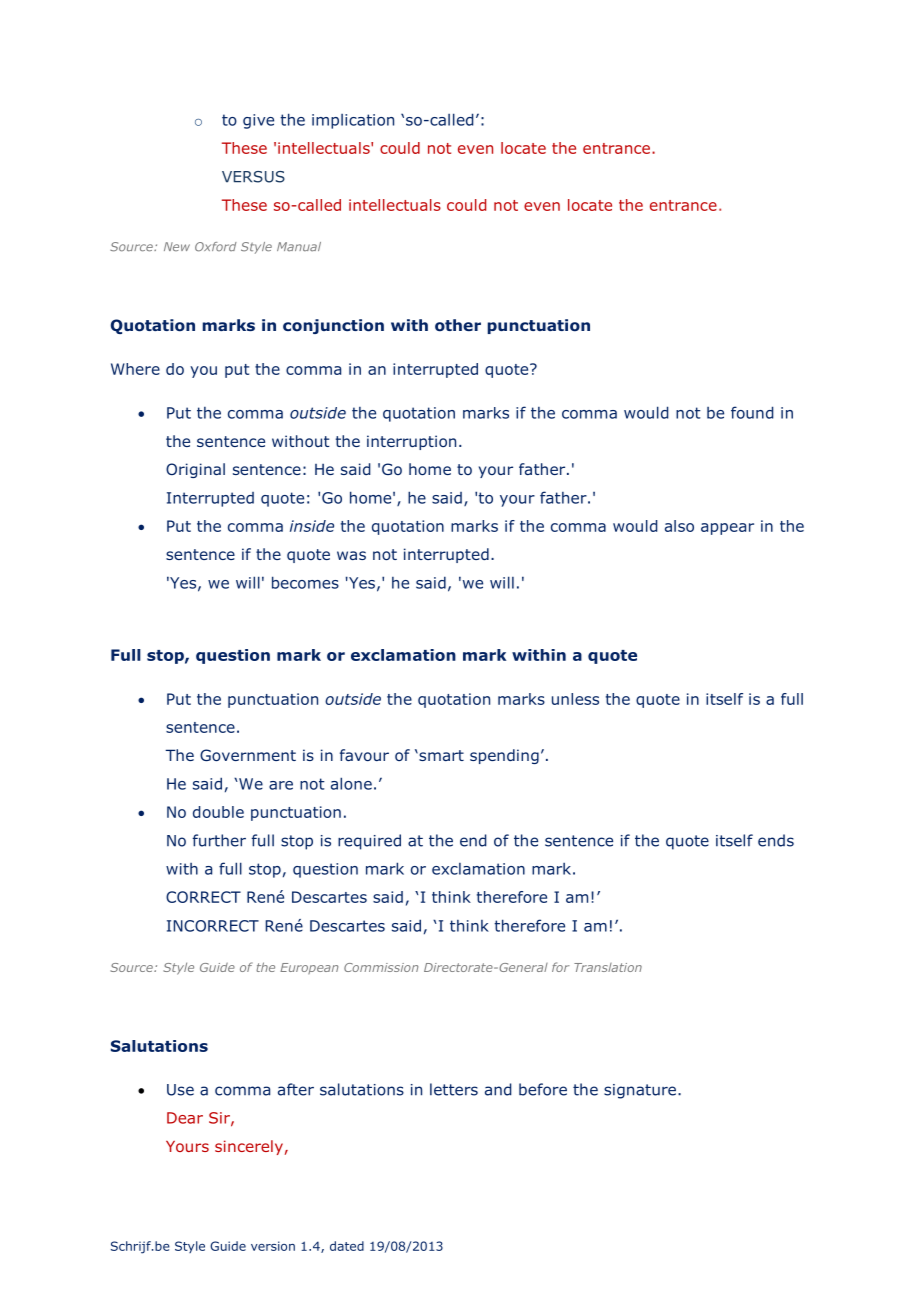 This image has height=1308, width=924. What do you see at coordinates (608, 967) in the image?
I see `Translation` at bounding box center [608, 967].
